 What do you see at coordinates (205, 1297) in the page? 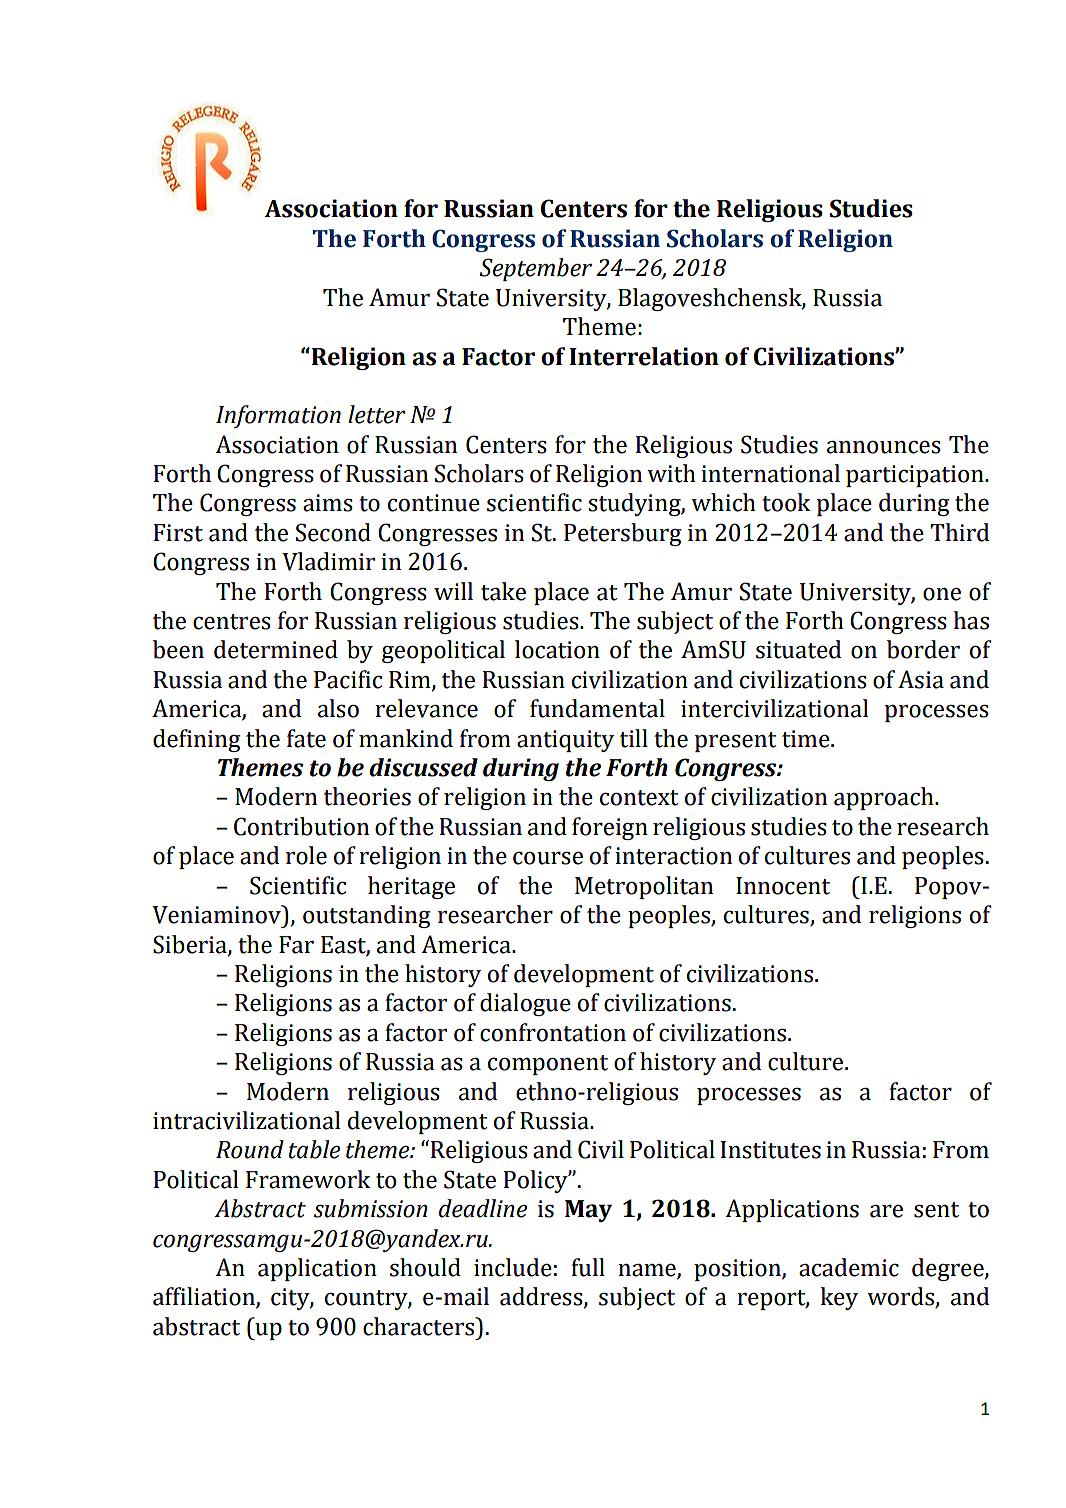
I see `affiliation` at bounding box center [205, 1297].
